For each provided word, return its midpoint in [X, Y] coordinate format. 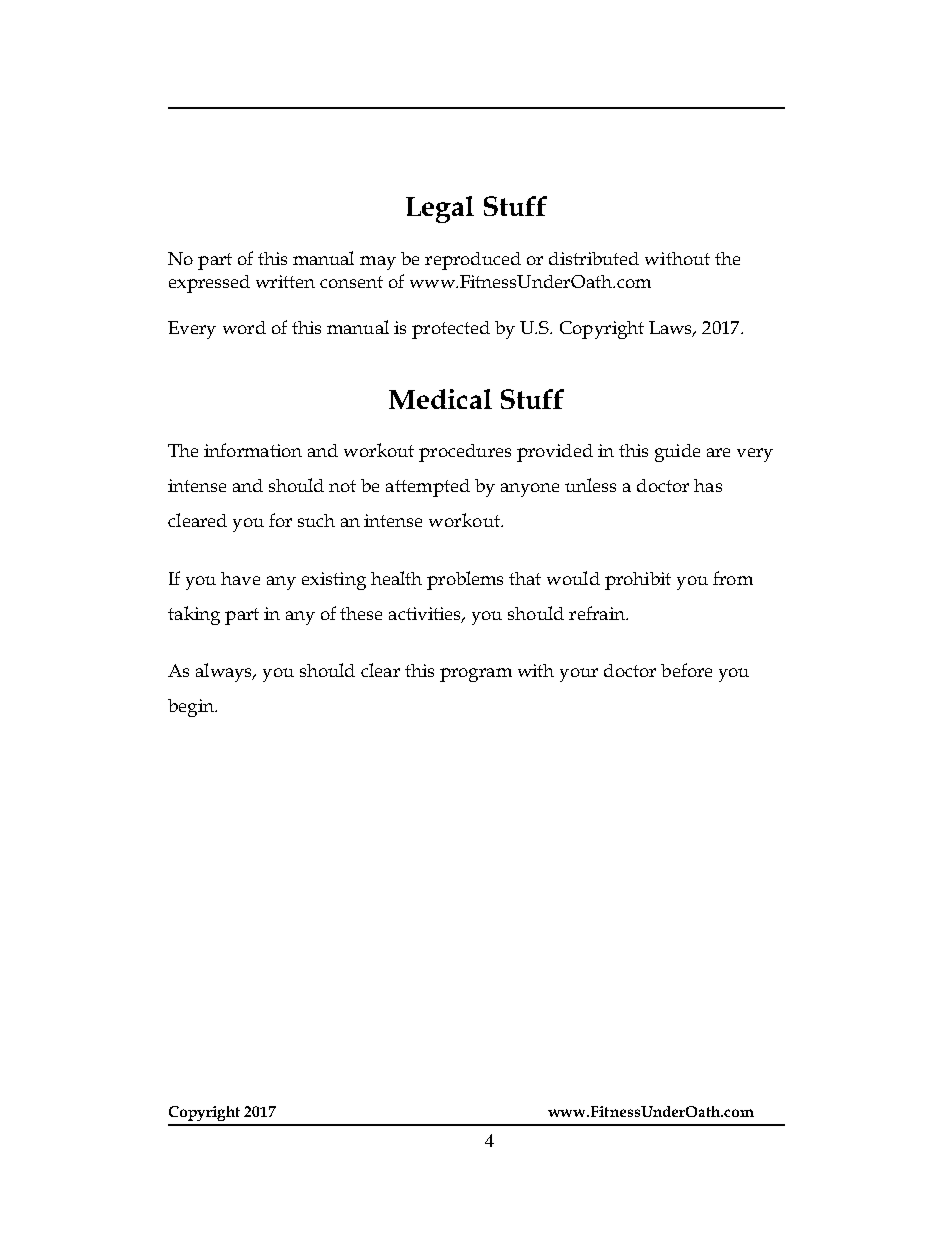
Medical [440, 399]
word [244, 327]
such [316, 520]
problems [465, 580]
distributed [594, 258]
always [225, 672]
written [285, 281]
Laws [672, 329]
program [476, 675]
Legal [440, 209]
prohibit [638, 581]
